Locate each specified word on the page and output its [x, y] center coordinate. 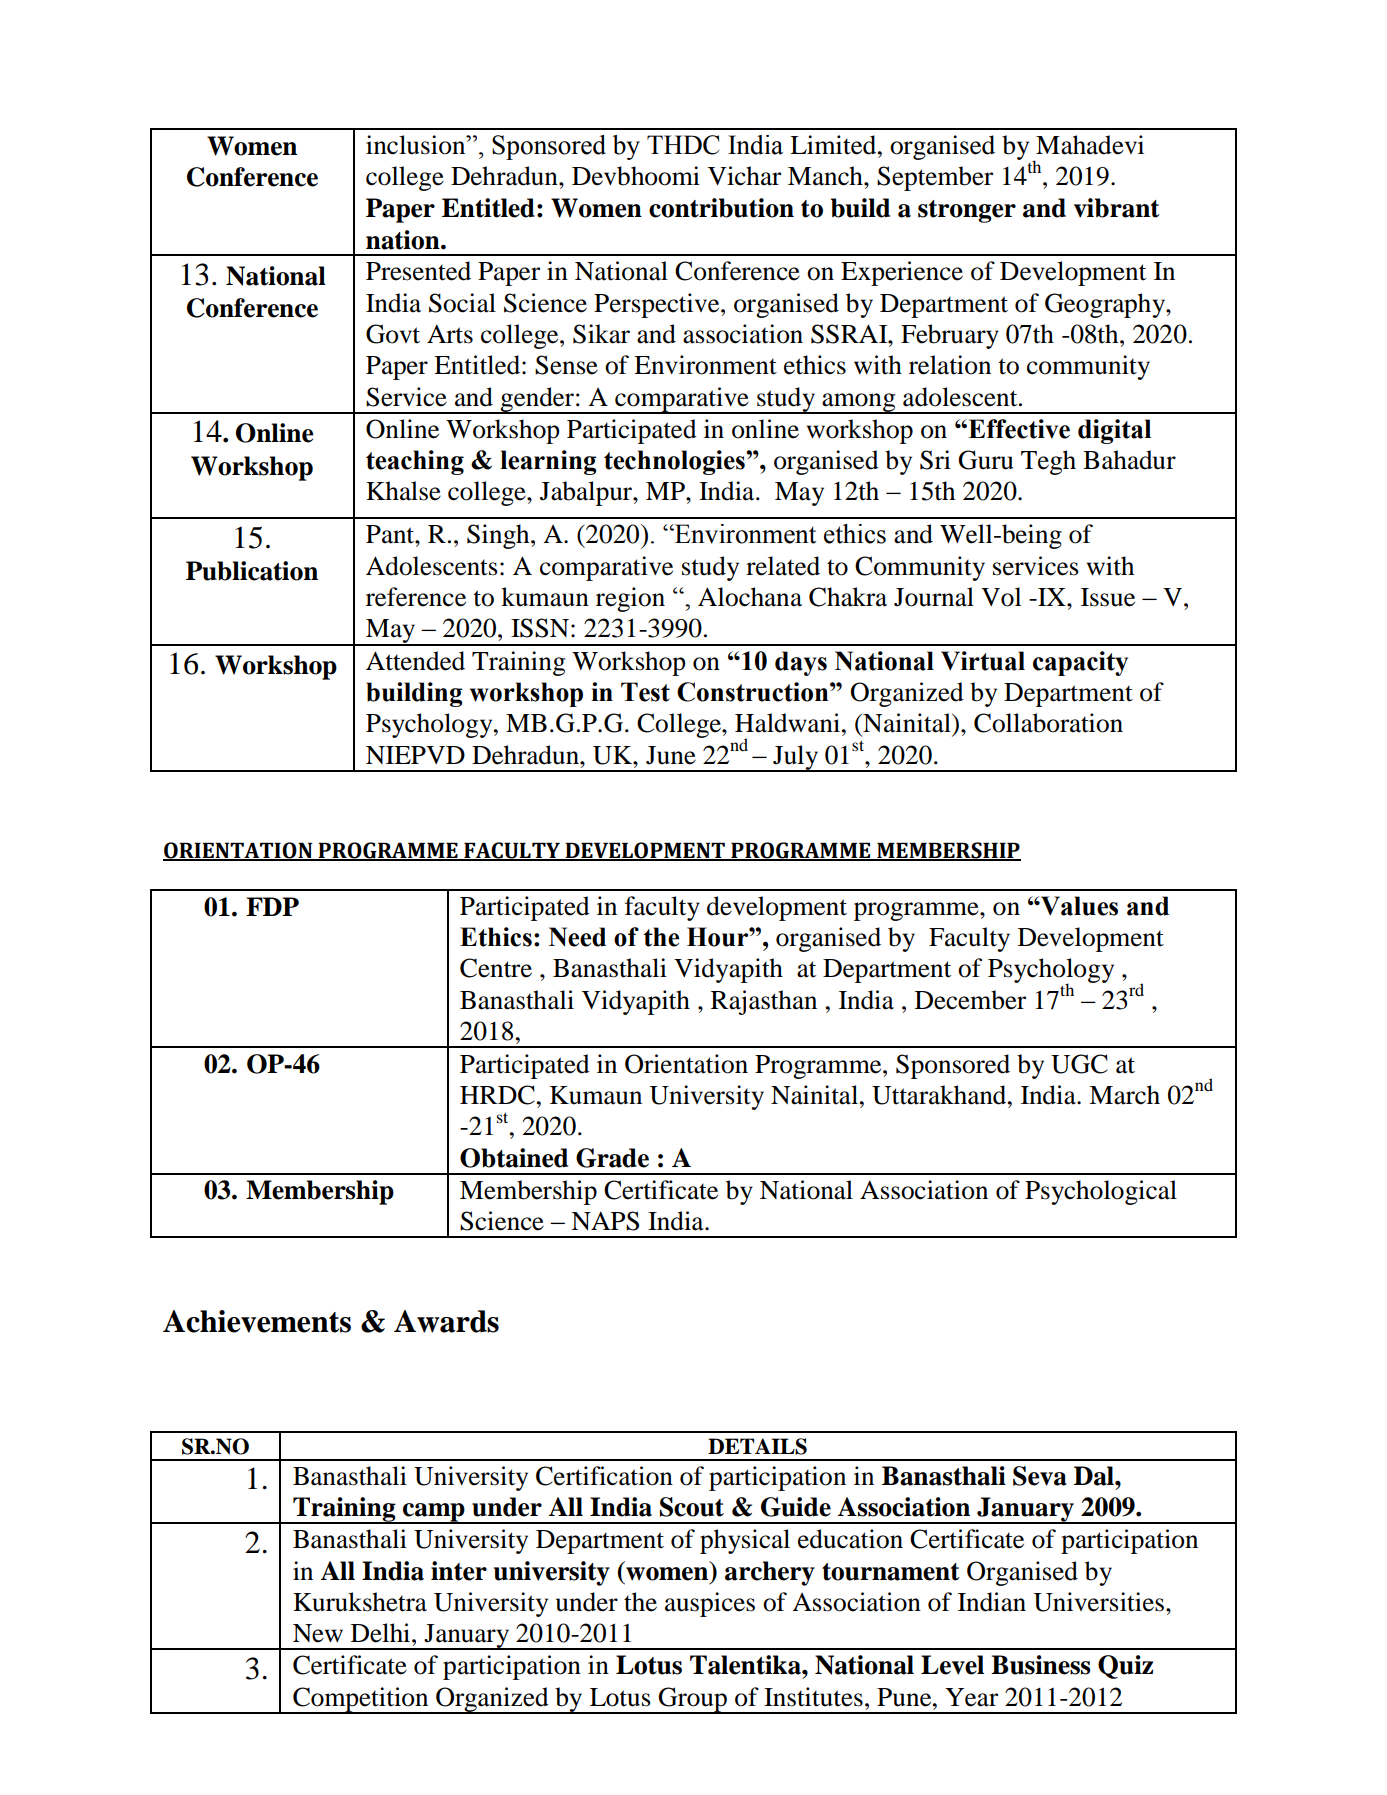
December [970, 1000]
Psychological [1101, 1192]
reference [416, 597]
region [630, 599]
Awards [446, 1321]
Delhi [382, 1633]
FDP [272, 906]
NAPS [605, 1221]
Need [577, 937]
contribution [721, 208]
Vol [1001, 597]
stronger [967, 211]
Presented [418, 271]
